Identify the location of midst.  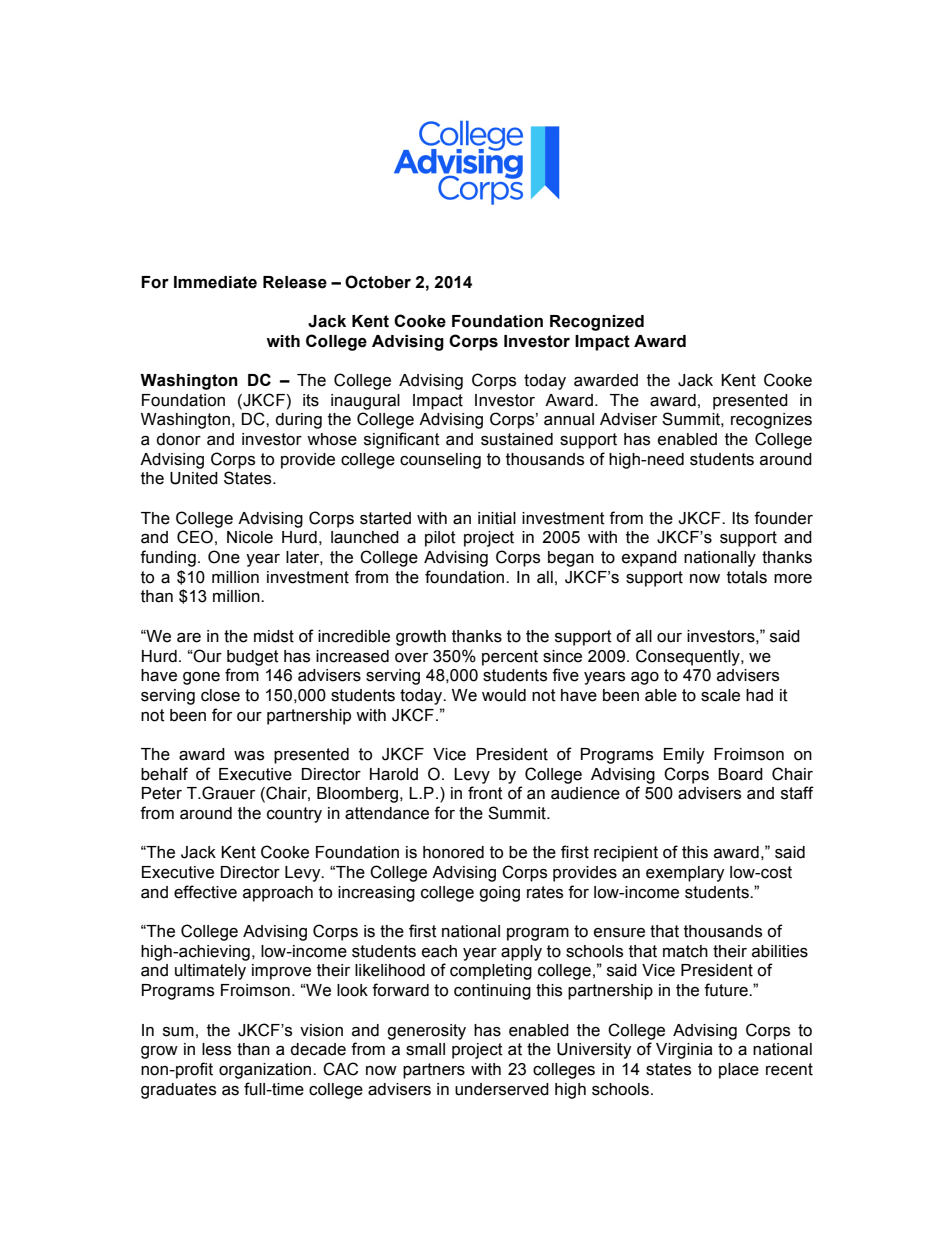
(274, 636).
